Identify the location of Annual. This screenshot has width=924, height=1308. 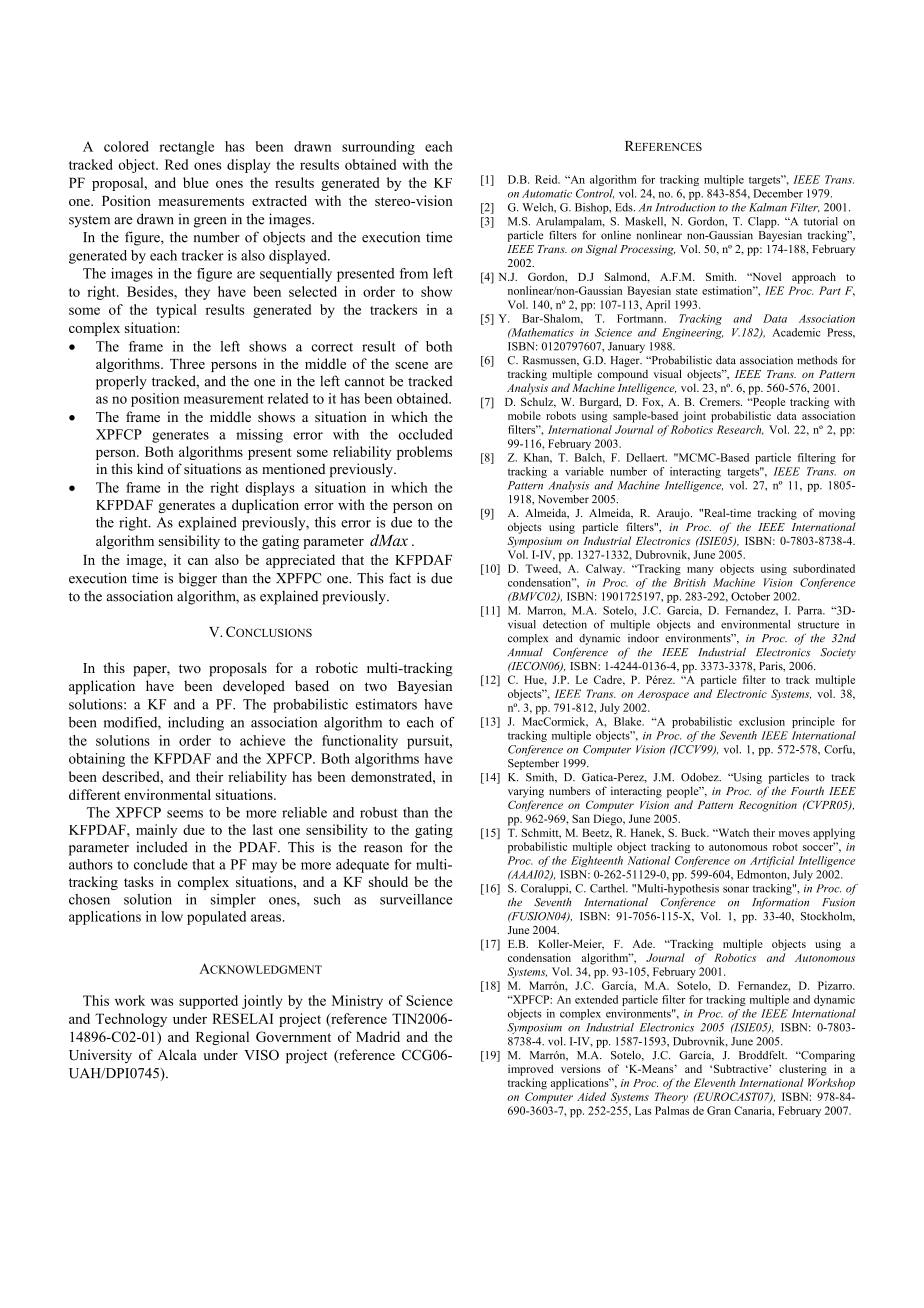
(525, 652).
